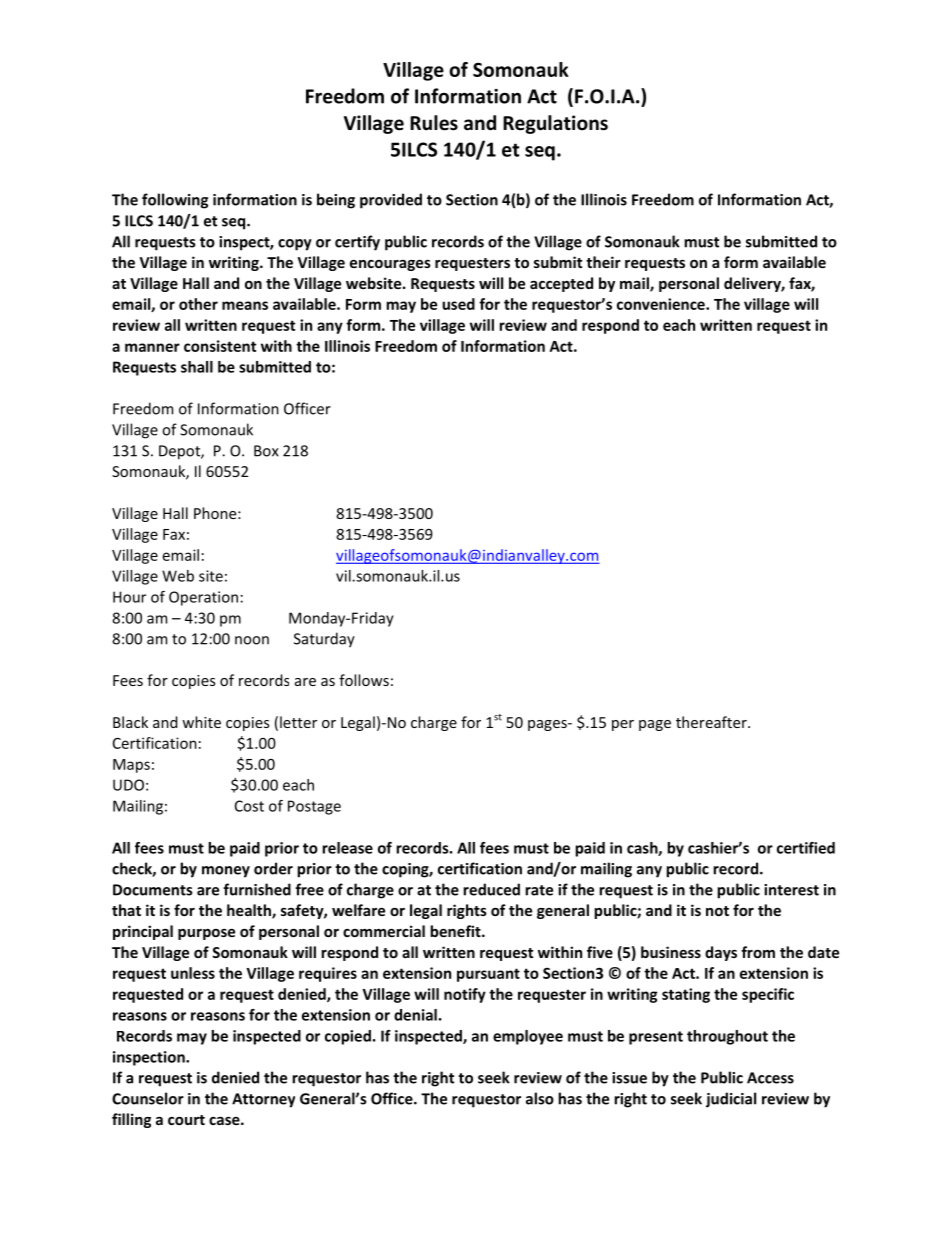 The width and height of the document is (952, 1233). What do you see at coordinates (458, 304) in the document?
I see `used` at bounding box center [458, 304].
